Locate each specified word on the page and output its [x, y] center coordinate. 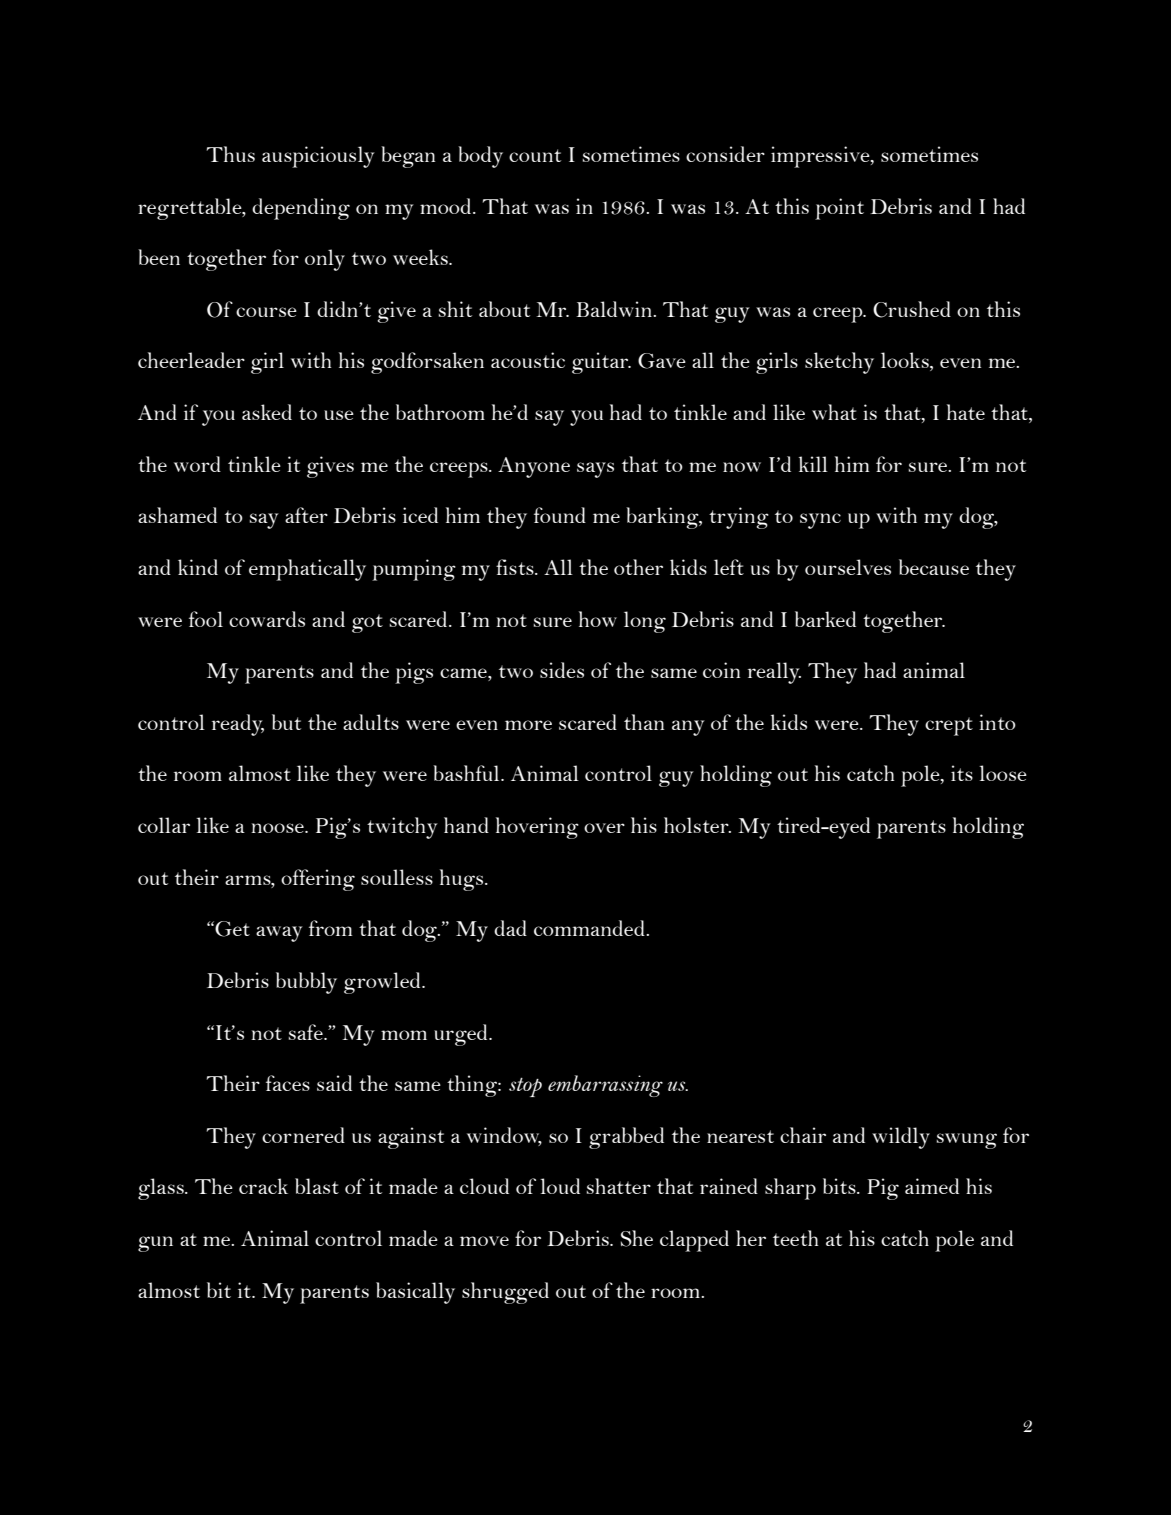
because [934, 567]
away [279, 934]
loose [1003, 773]
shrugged [505, 1293]
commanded [590, 928]
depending [301, 209]
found [560, 515]
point [839, 209]
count [535, 155]
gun [155, 1244]
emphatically [307, 570]
